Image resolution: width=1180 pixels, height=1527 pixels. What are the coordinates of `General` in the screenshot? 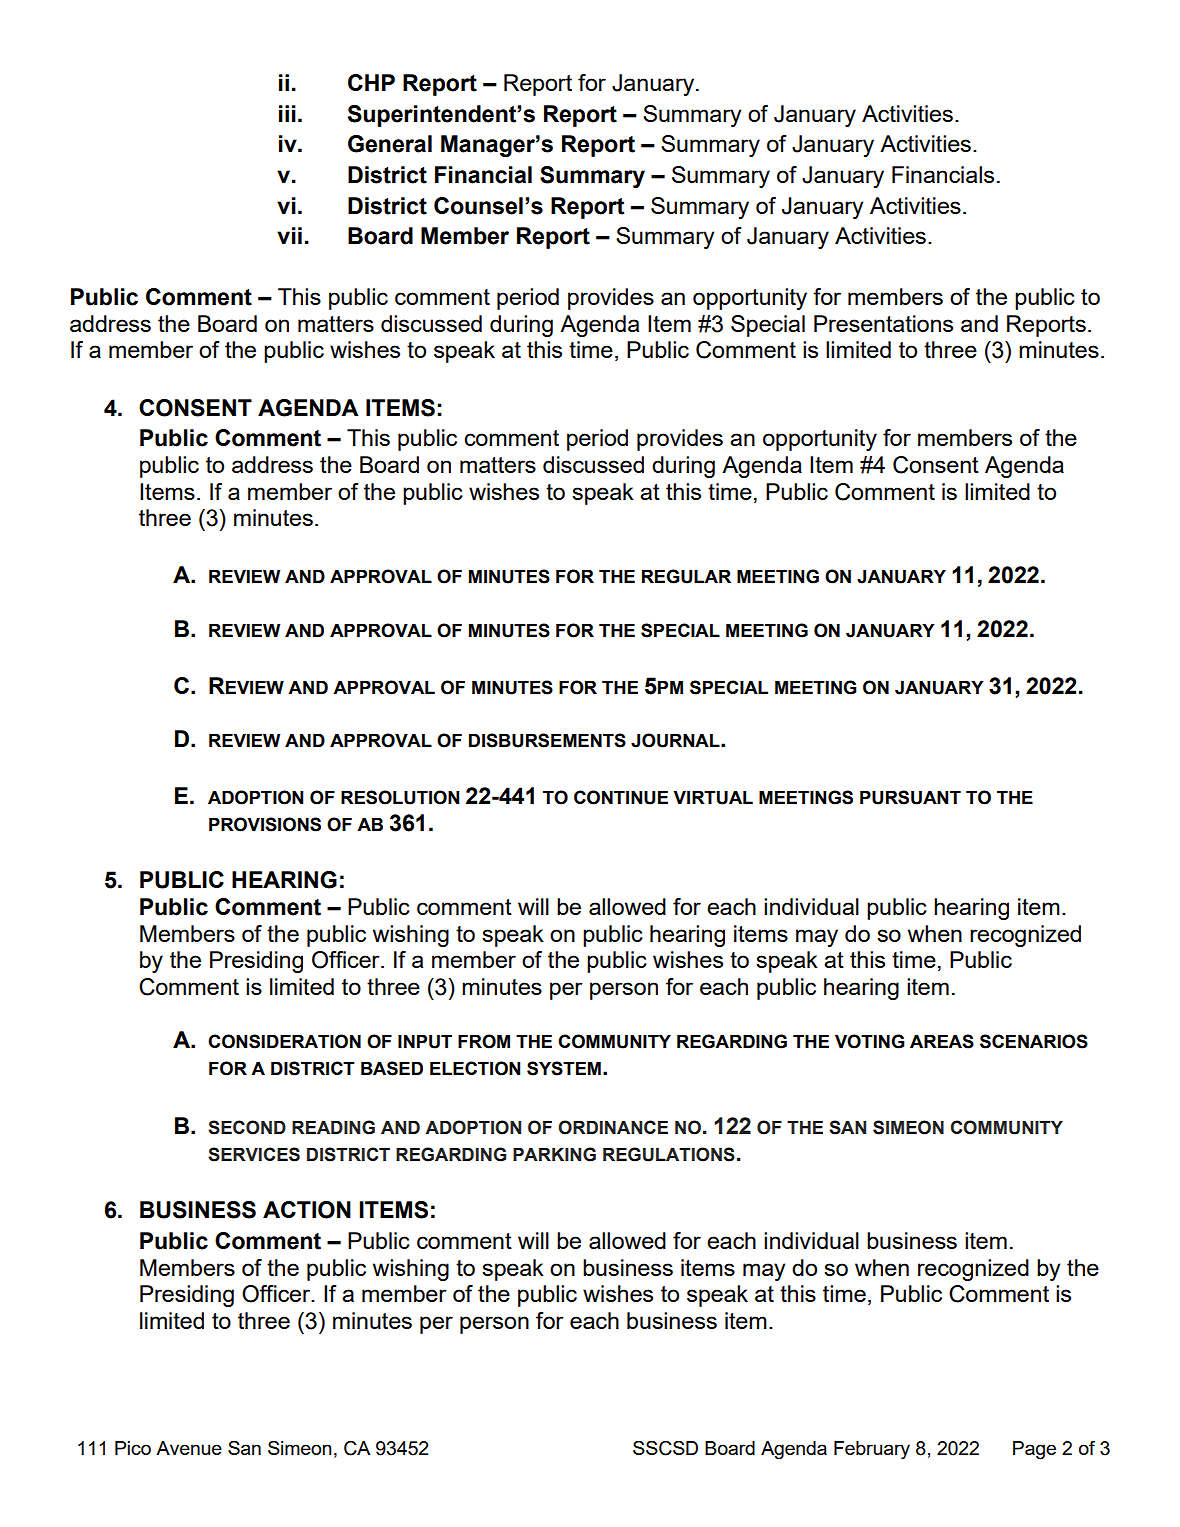 It's located at (390, 144).
